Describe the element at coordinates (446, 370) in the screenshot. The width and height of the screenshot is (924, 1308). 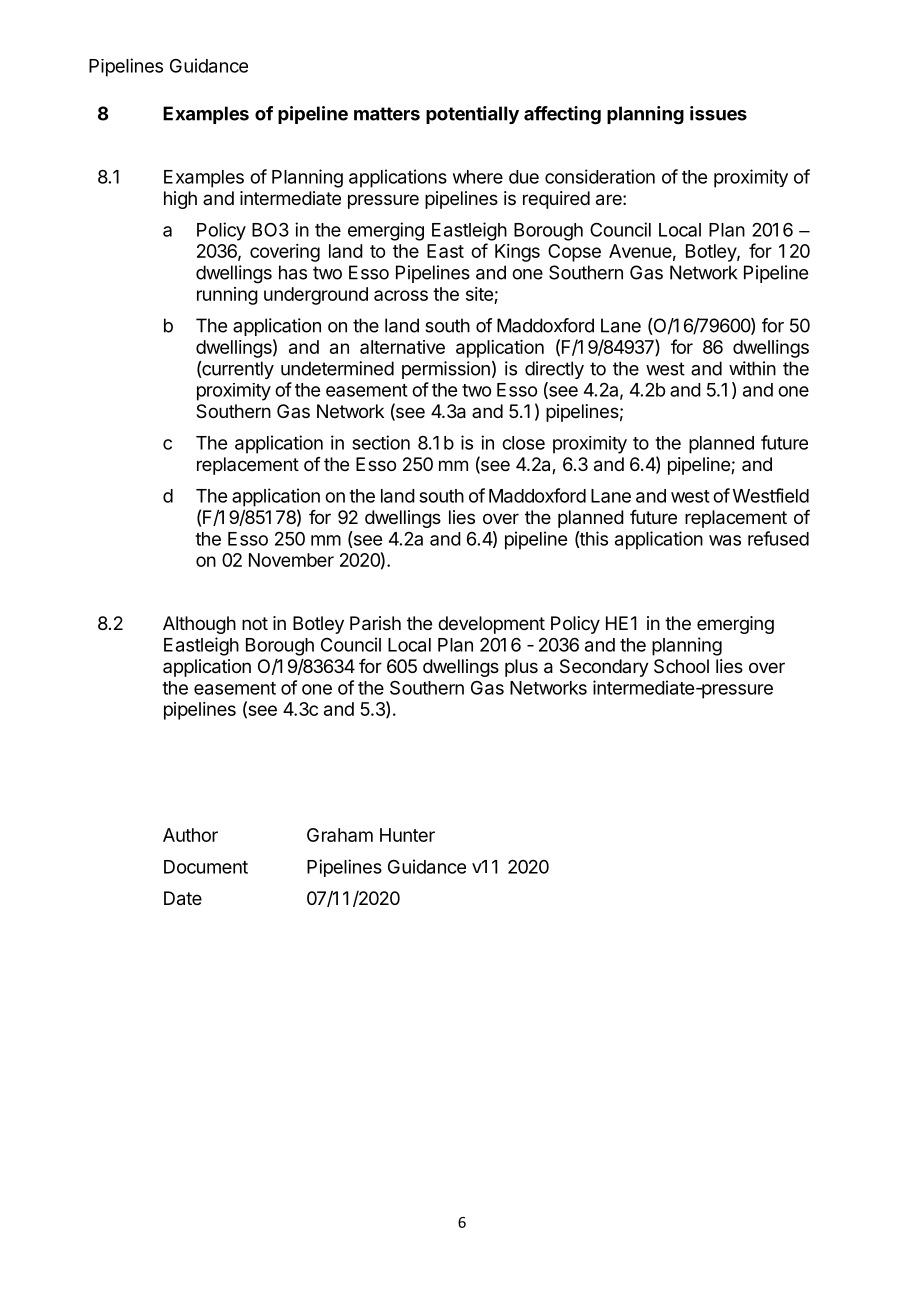
I see `permission` at that location.
